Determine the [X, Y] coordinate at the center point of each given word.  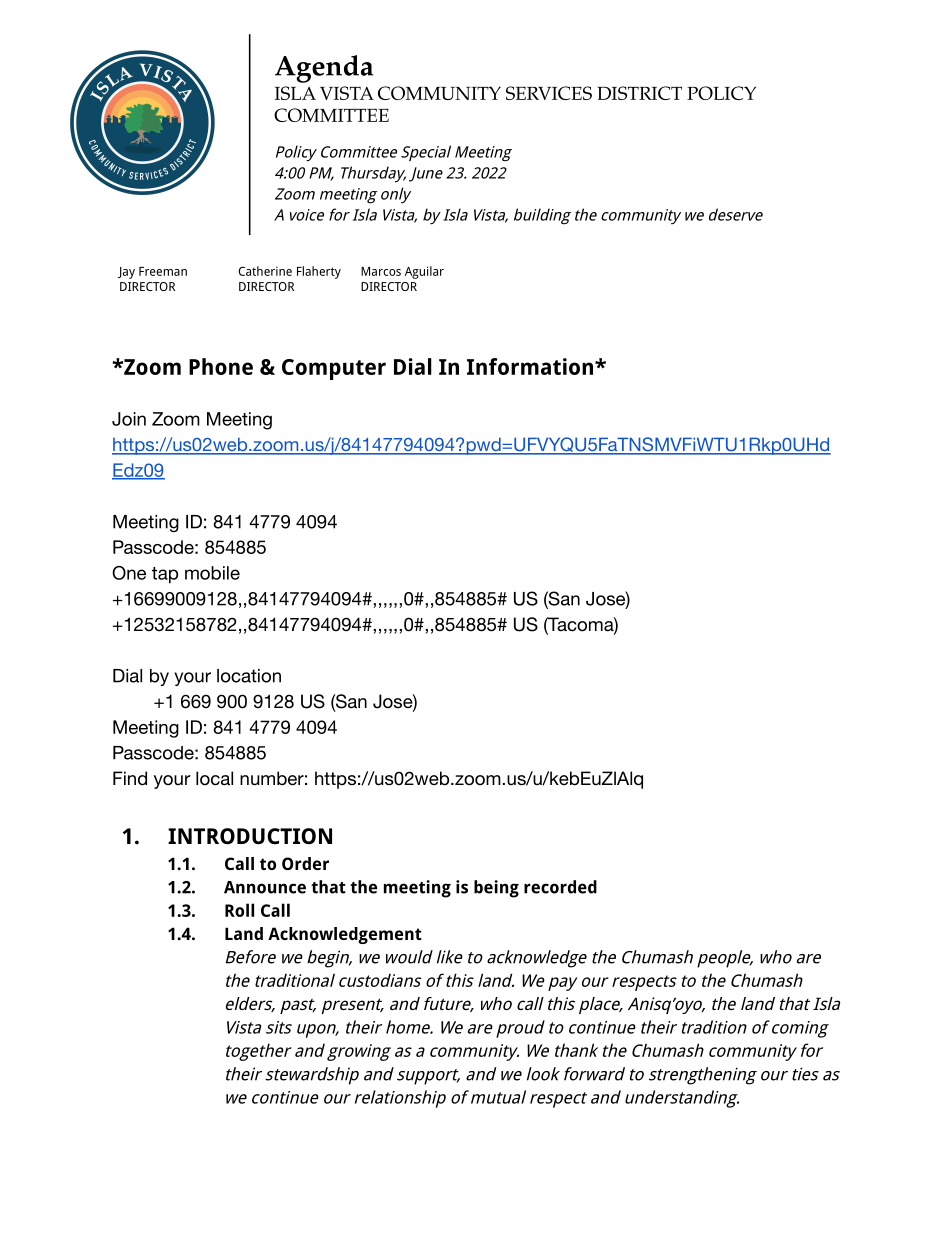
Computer [334, 369]
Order [305, 863]
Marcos [381, 271]
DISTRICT [639, 93]
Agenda [324, 69]
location [249, 676]
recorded [560, 887]
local [214, 778]
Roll [239, 910]
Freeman [163, 271]
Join [129, 419]
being [496, 889]
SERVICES [549, 93]
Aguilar [424, 272]
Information [531, 366]
